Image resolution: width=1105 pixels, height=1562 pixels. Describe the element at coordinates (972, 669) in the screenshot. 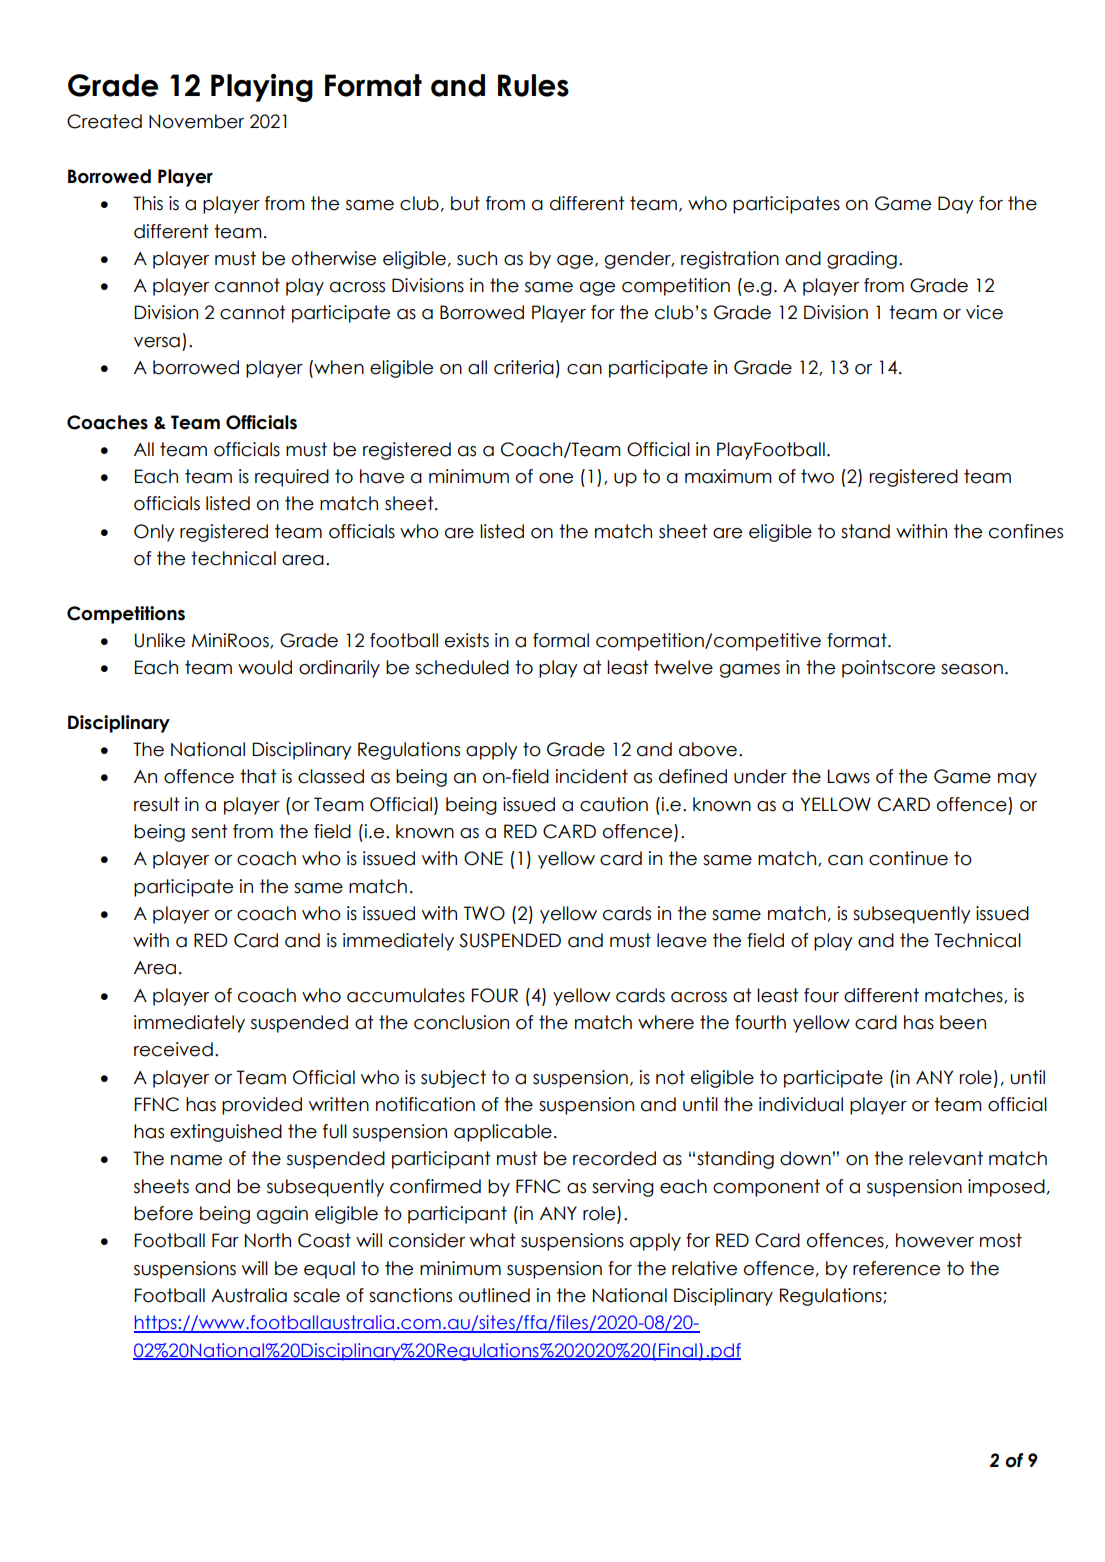

I see `season` at that location.
